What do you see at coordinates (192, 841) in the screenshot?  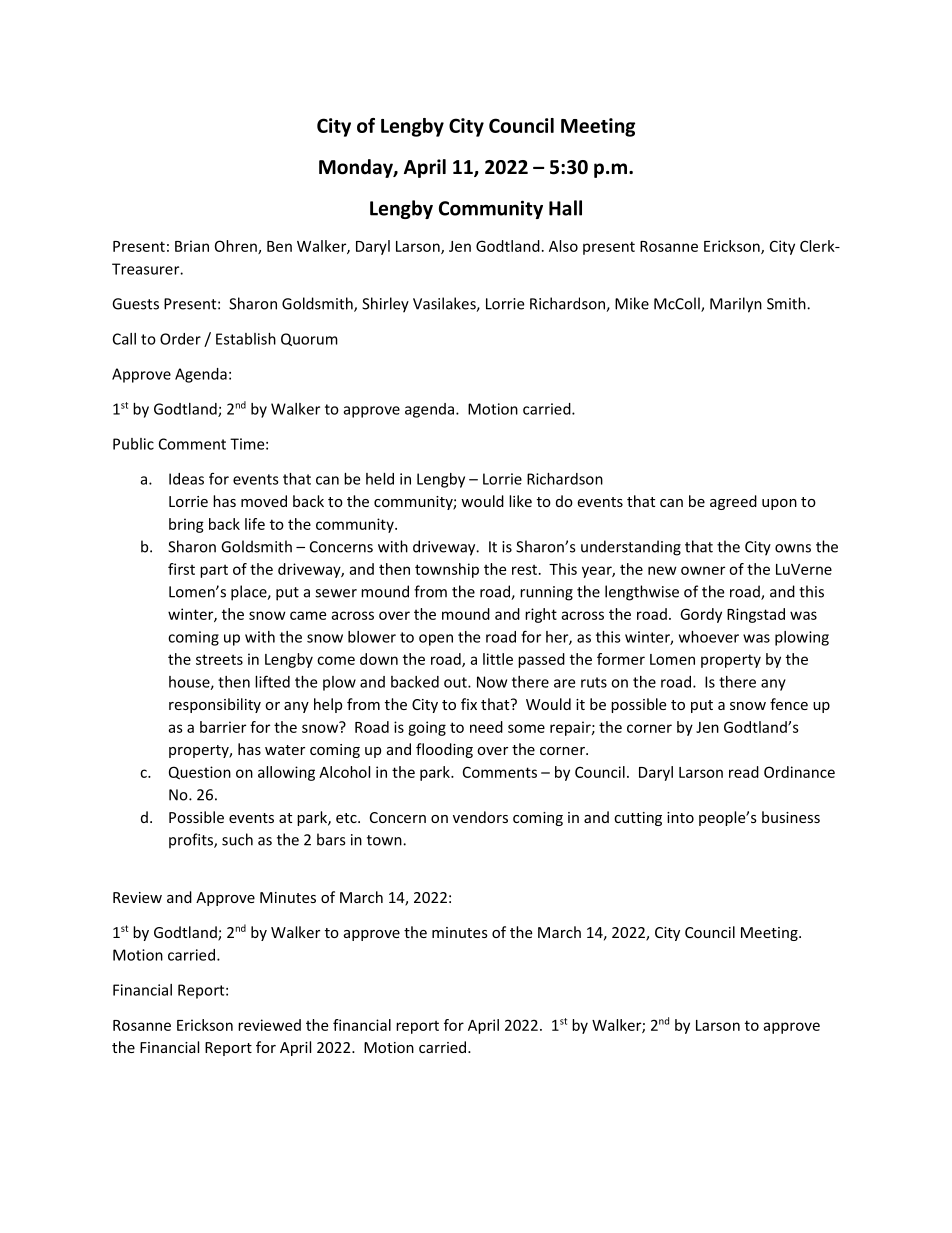 I see `profits` at bounding box center [192, 841].
